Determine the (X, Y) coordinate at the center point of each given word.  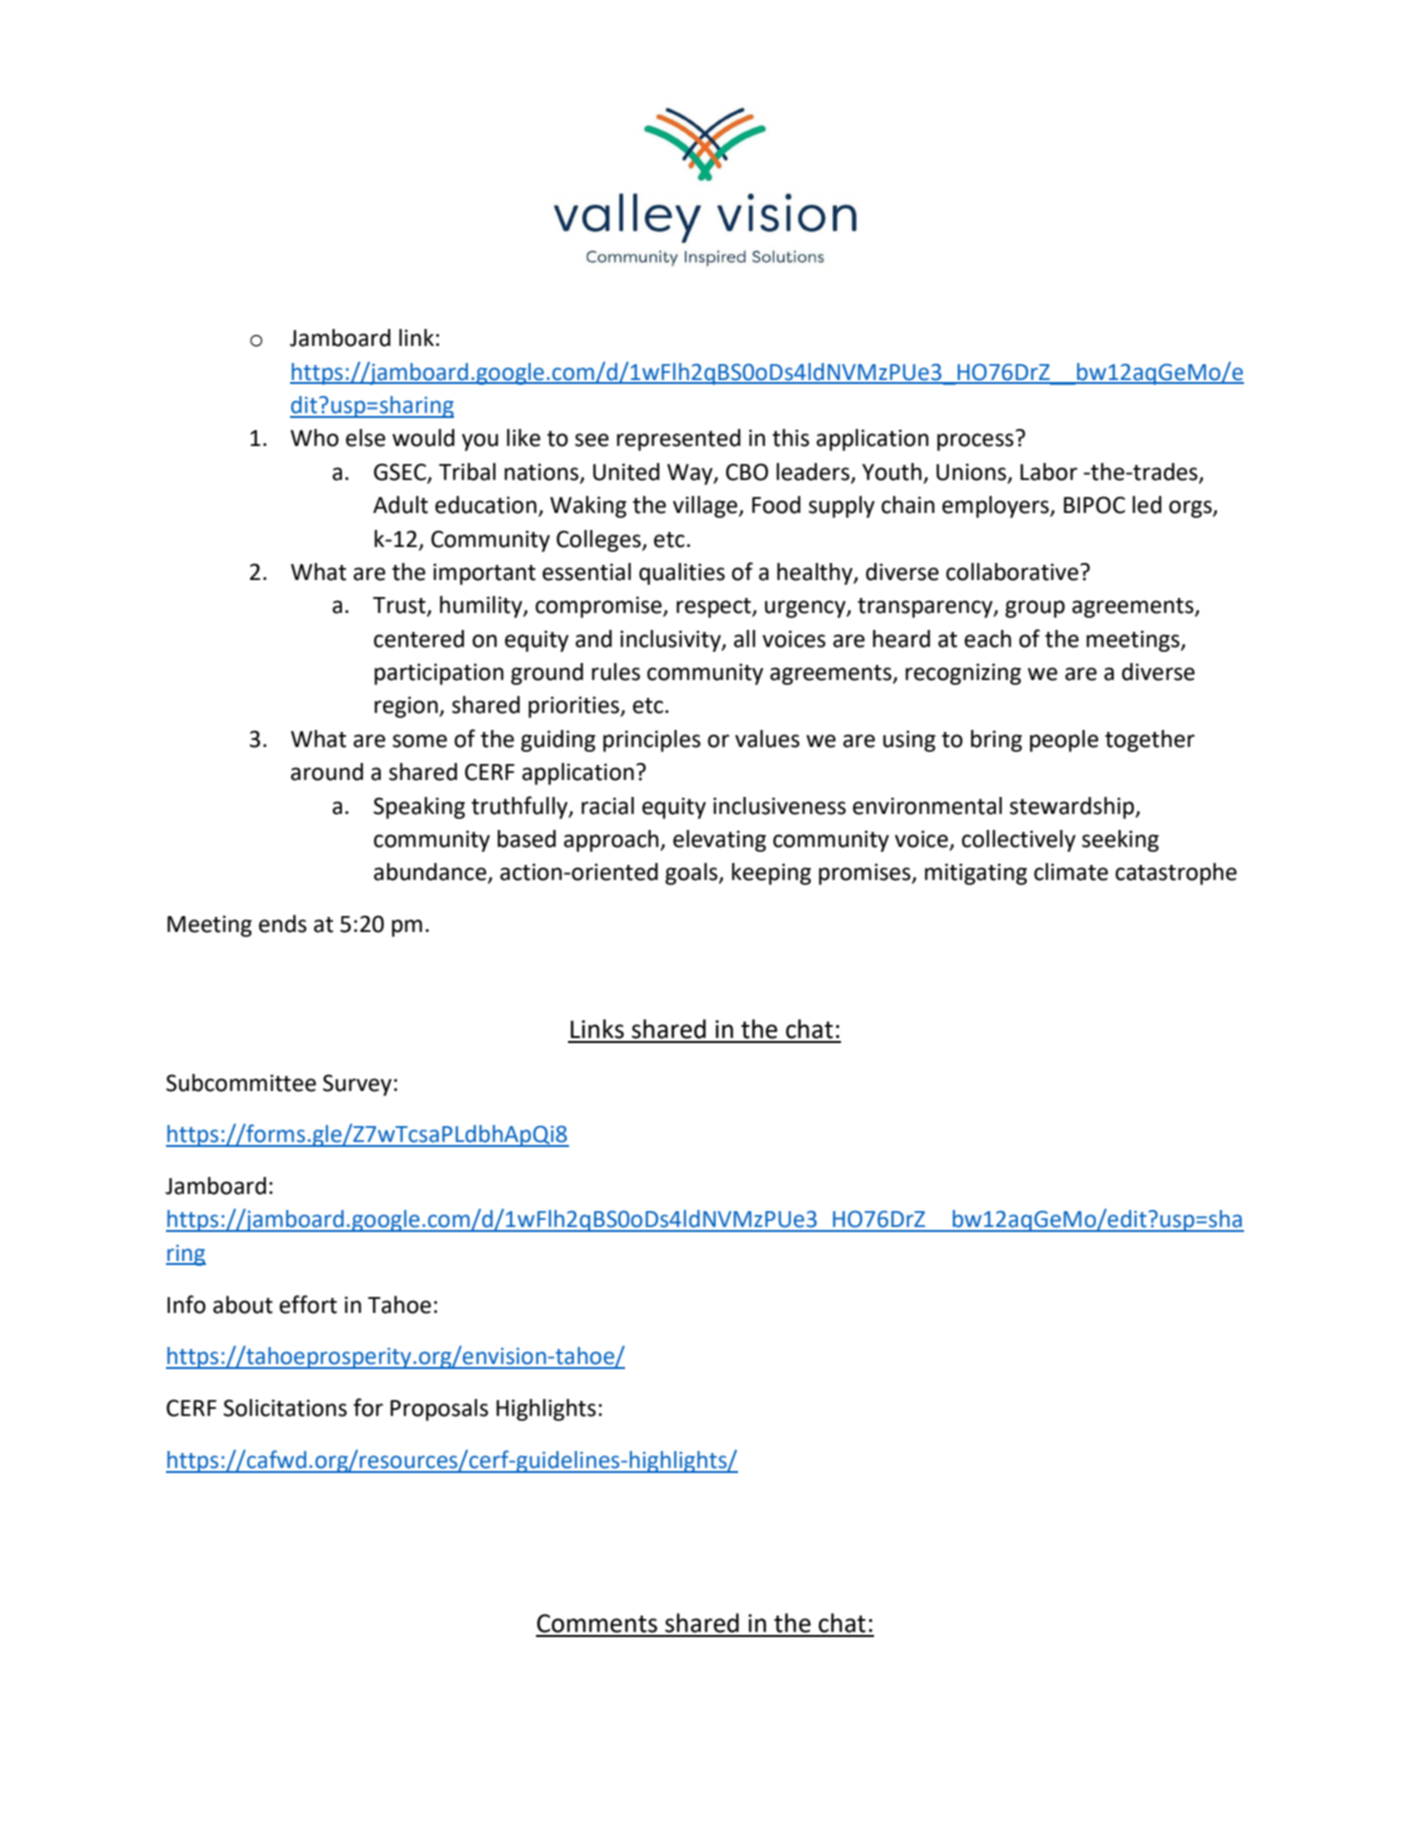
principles (652, 741)
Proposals (439, 1410)
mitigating (976, 874)
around (327, 772)
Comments (597, 1623)
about (243, 1305)
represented (679, 440)
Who (314, 438)
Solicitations (285, 1408)
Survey (357, 1085)
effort (308, 1304)
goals (692, 874)
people (1064, 741)
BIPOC (1094, 505)
